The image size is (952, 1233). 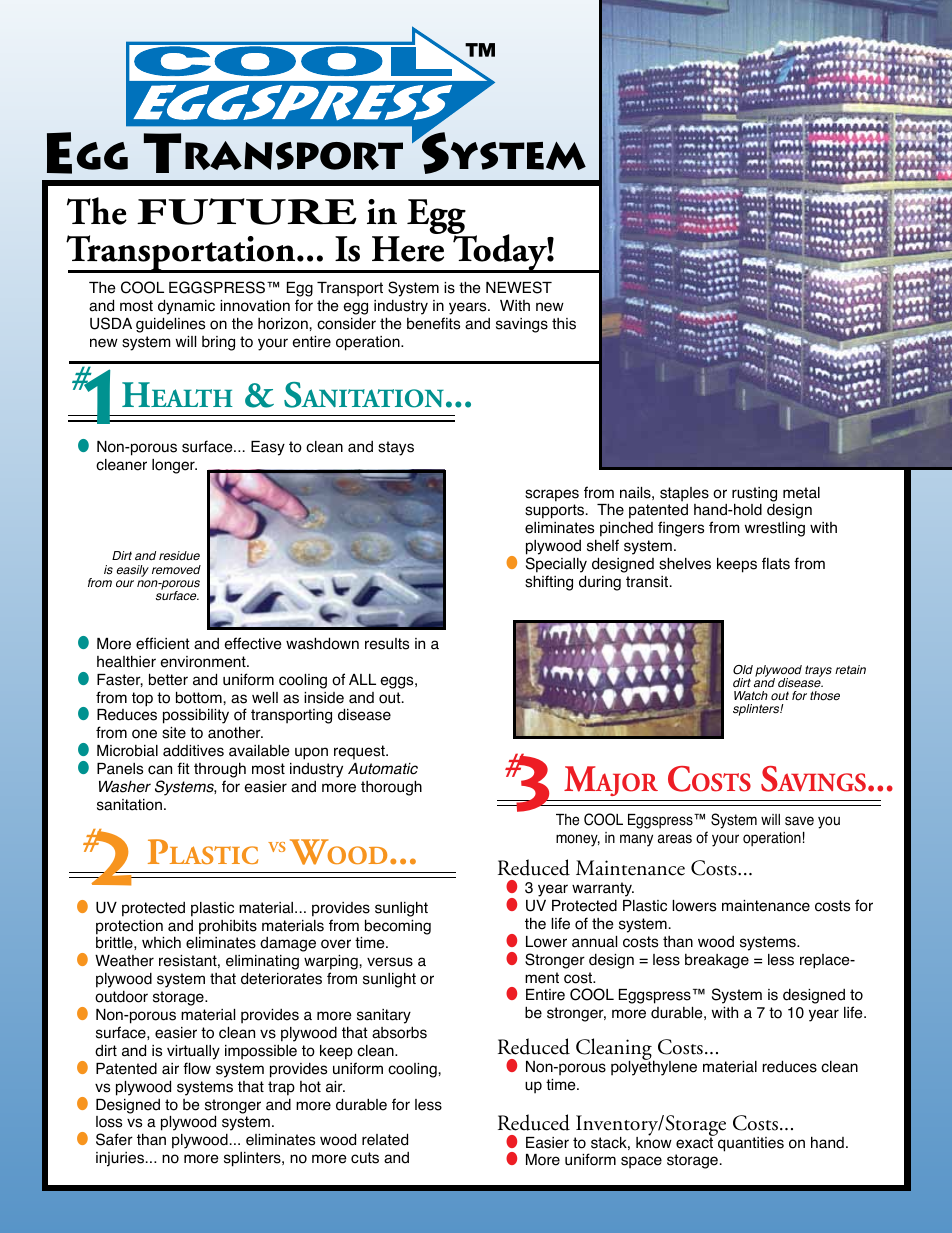 What do you see at coordinates (179, 556) in the image?
I see `residue` at bounding box center [179, 556].
